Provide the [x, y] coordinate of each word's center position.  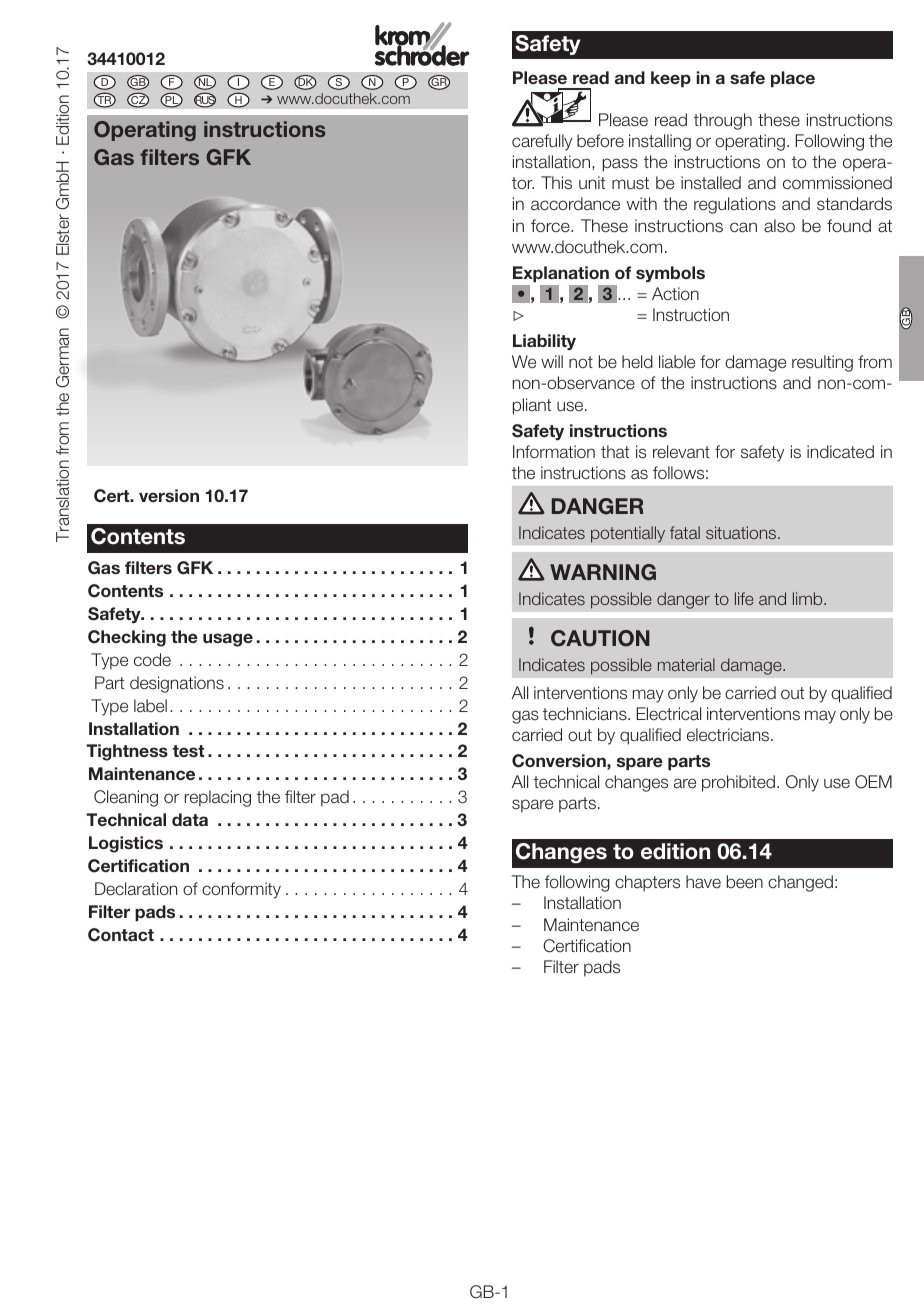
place [793, 79]
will [552, 361]
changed [800, 883]
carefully [542, 142]
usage [228, 640]
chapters [647, 883]
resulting [822, 363]
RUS [205, 100]
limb [809, 598]
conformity [241, 890]
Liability [544, 342]
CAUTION [600, 638]
